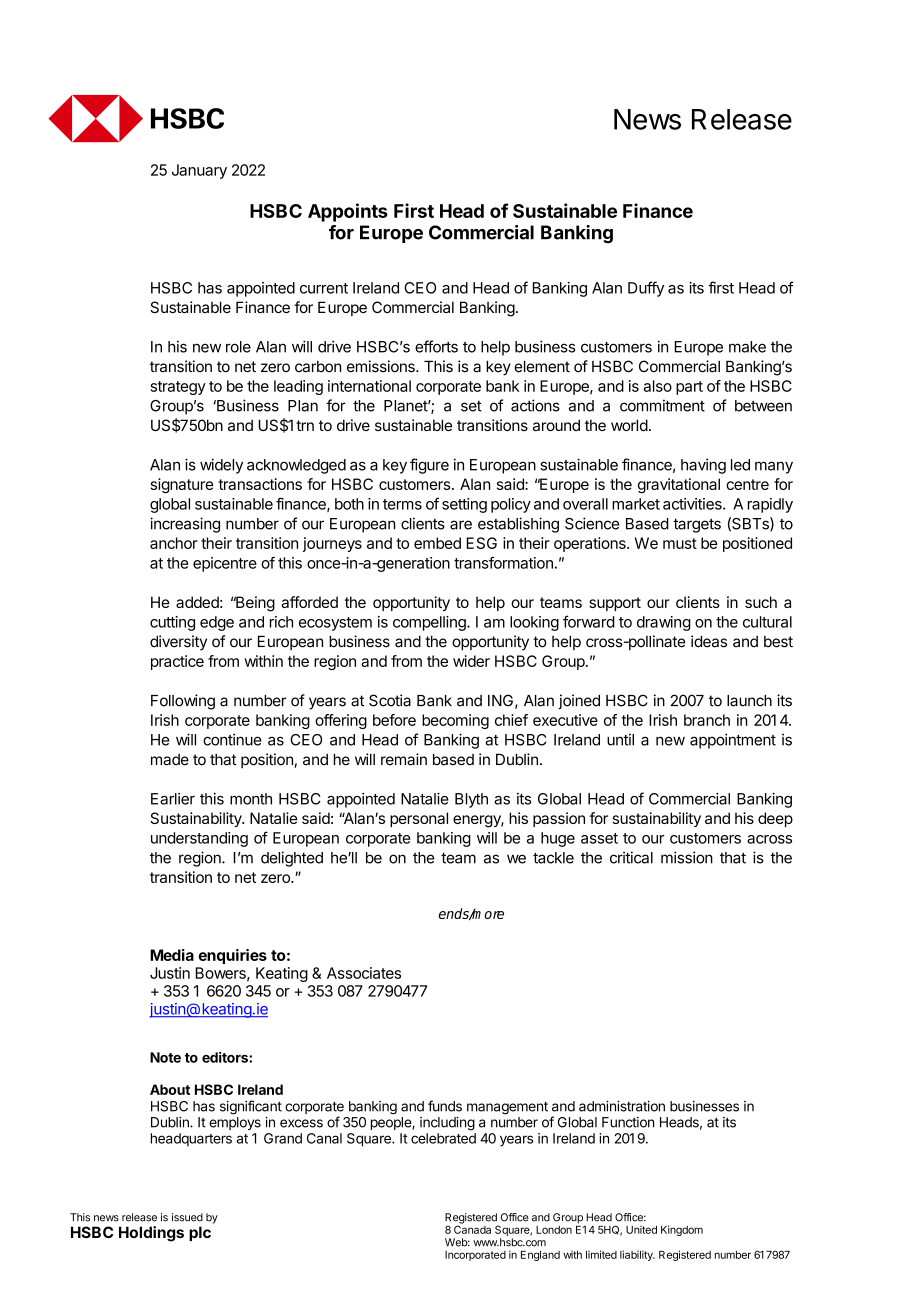  Describe the element at coordinates (481, 543) in the screenshot. I see `ESG` at that location.
